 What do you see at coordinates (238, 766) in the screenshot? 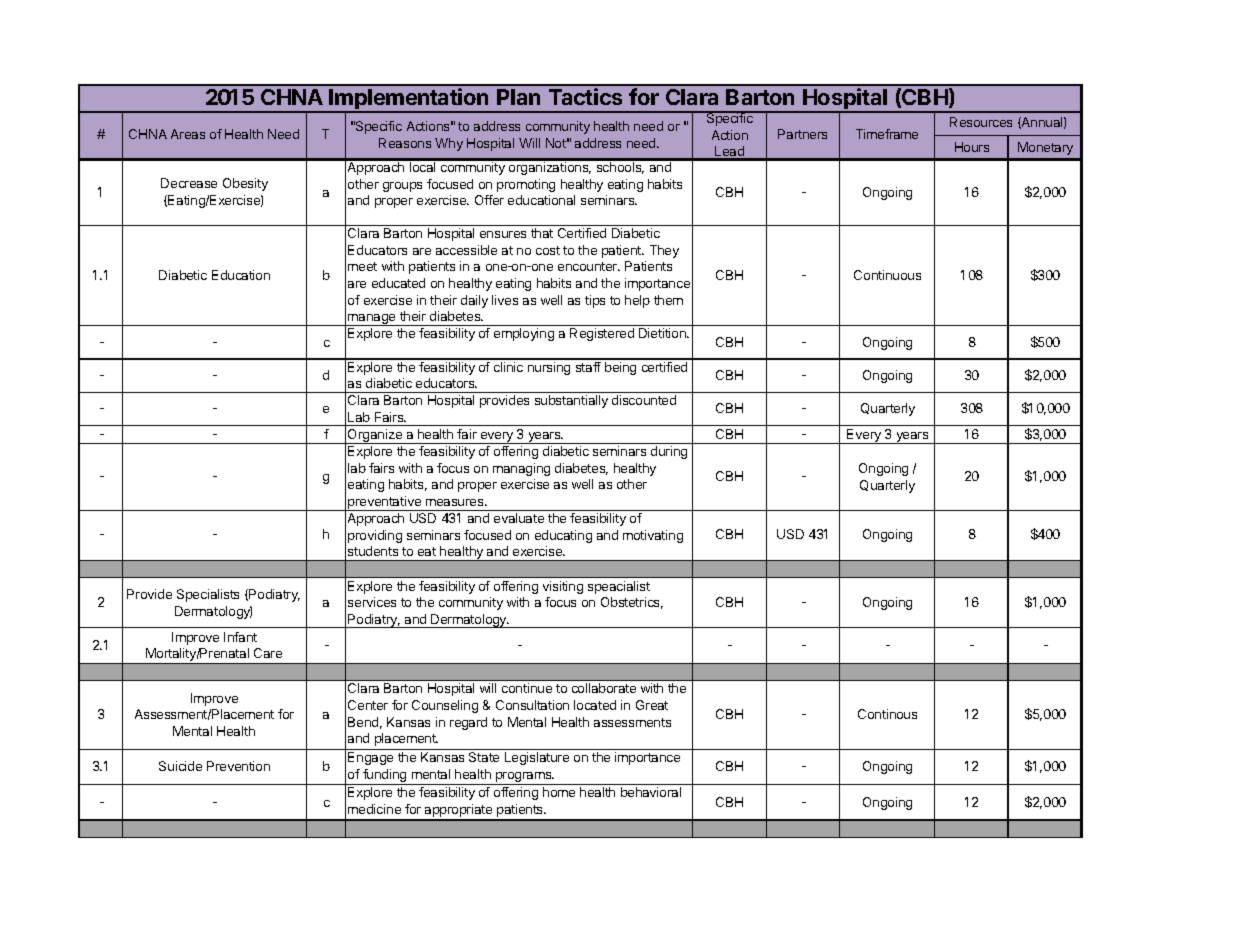
I see `Prevention` at bounding box center [238, 766].
